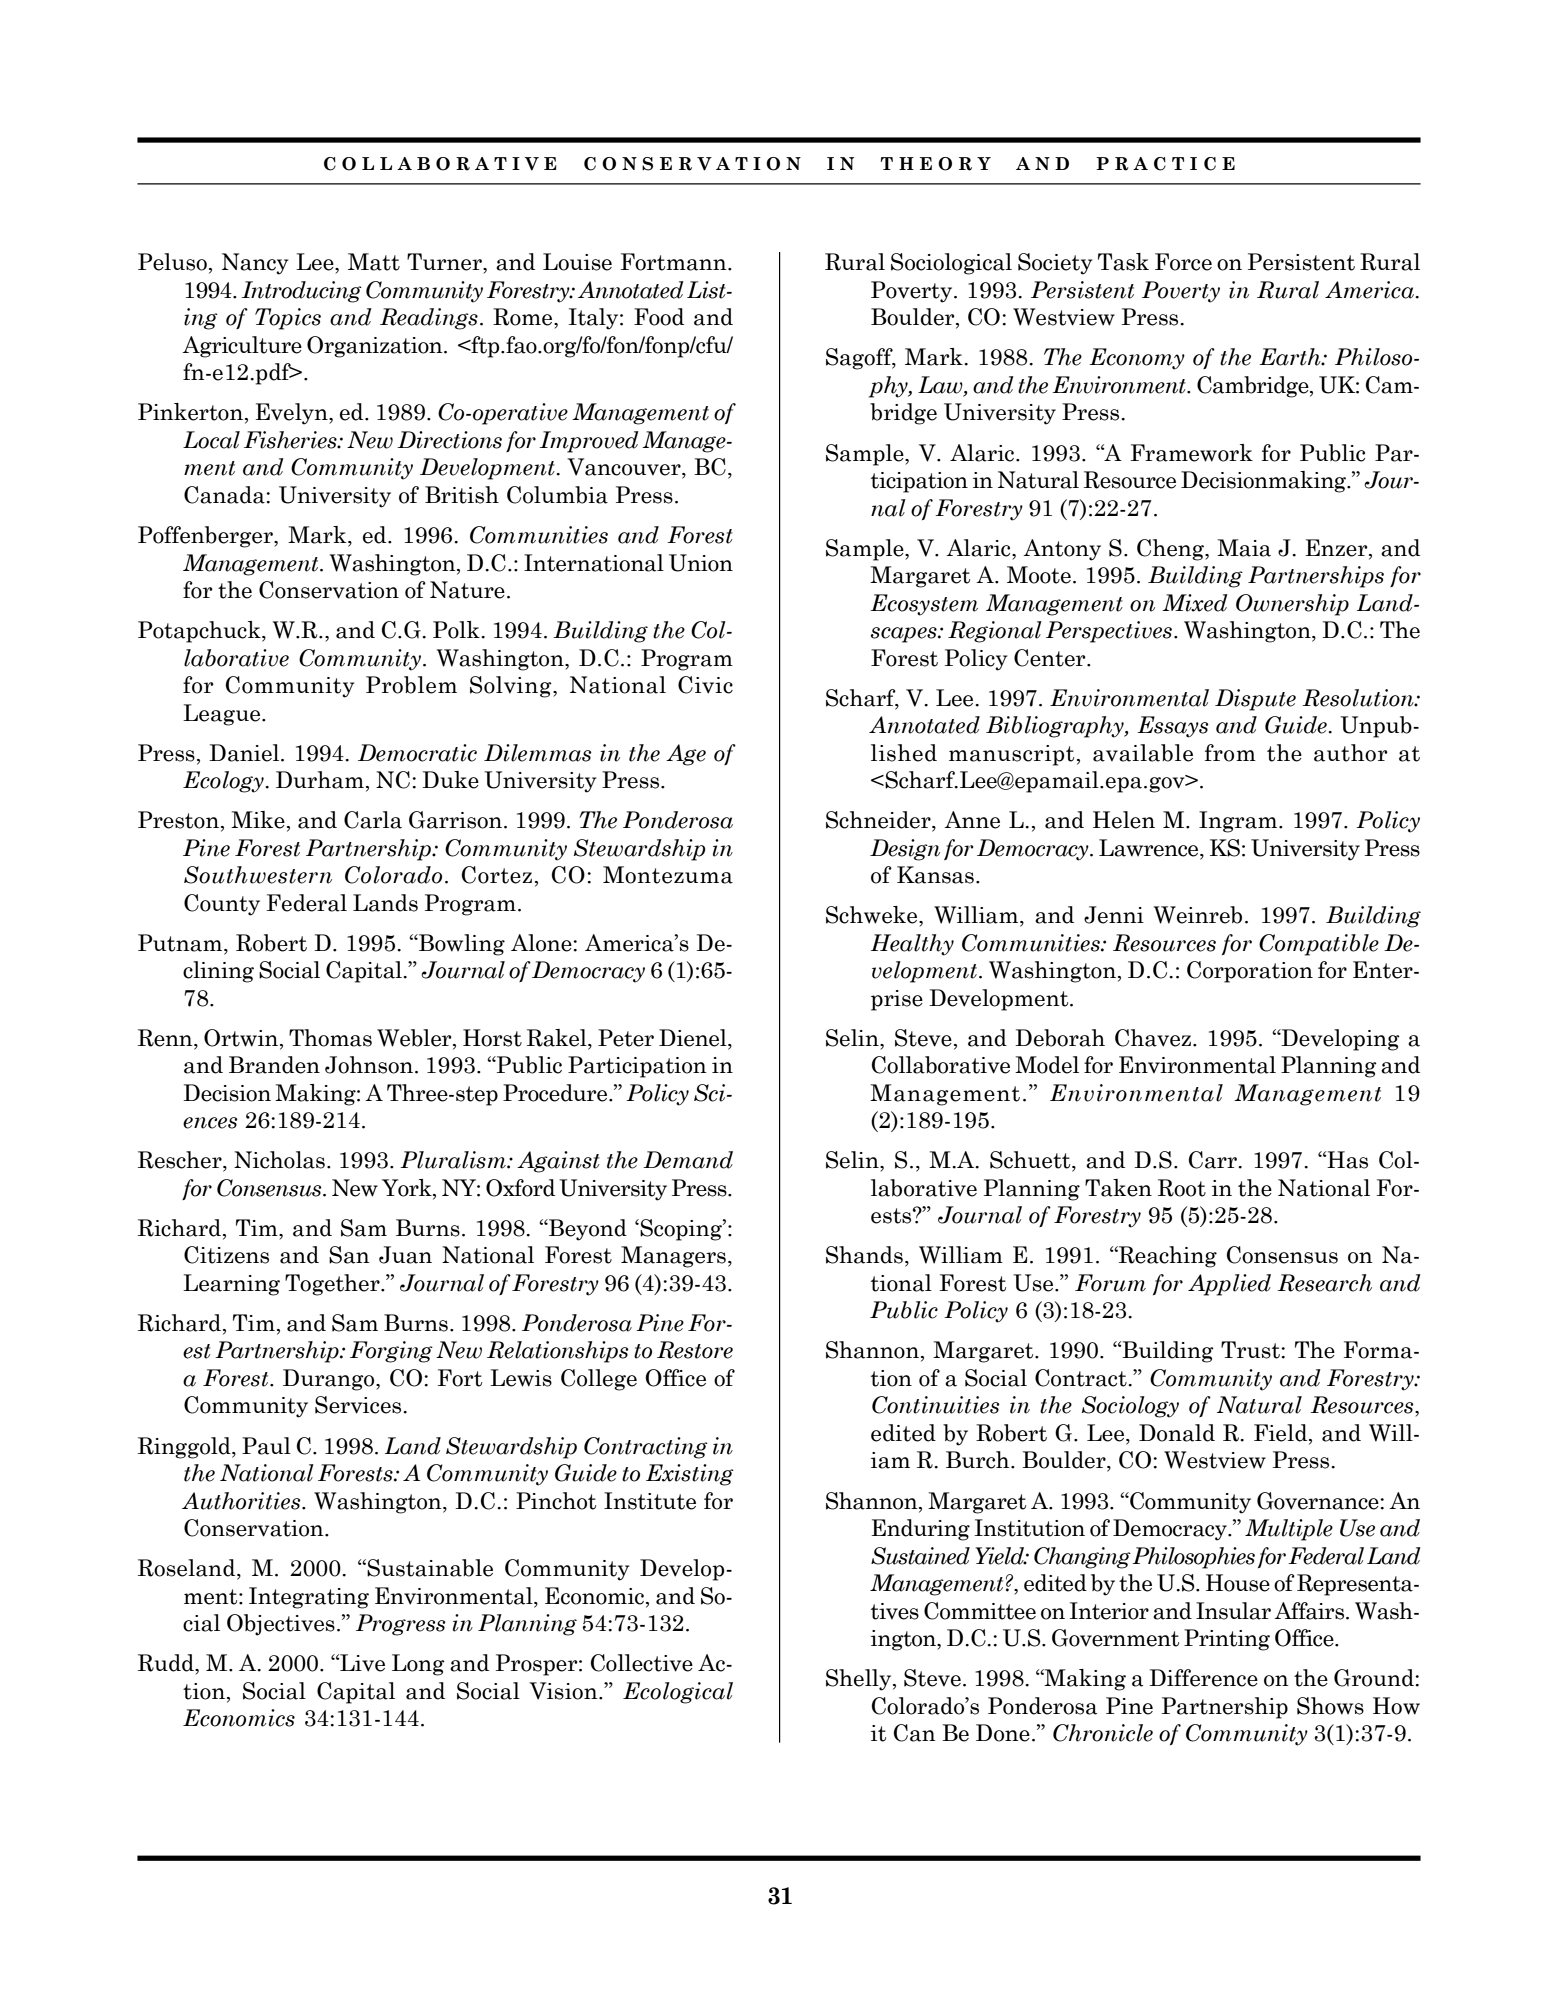  I want to click on Introducing, so click(302, 292).
